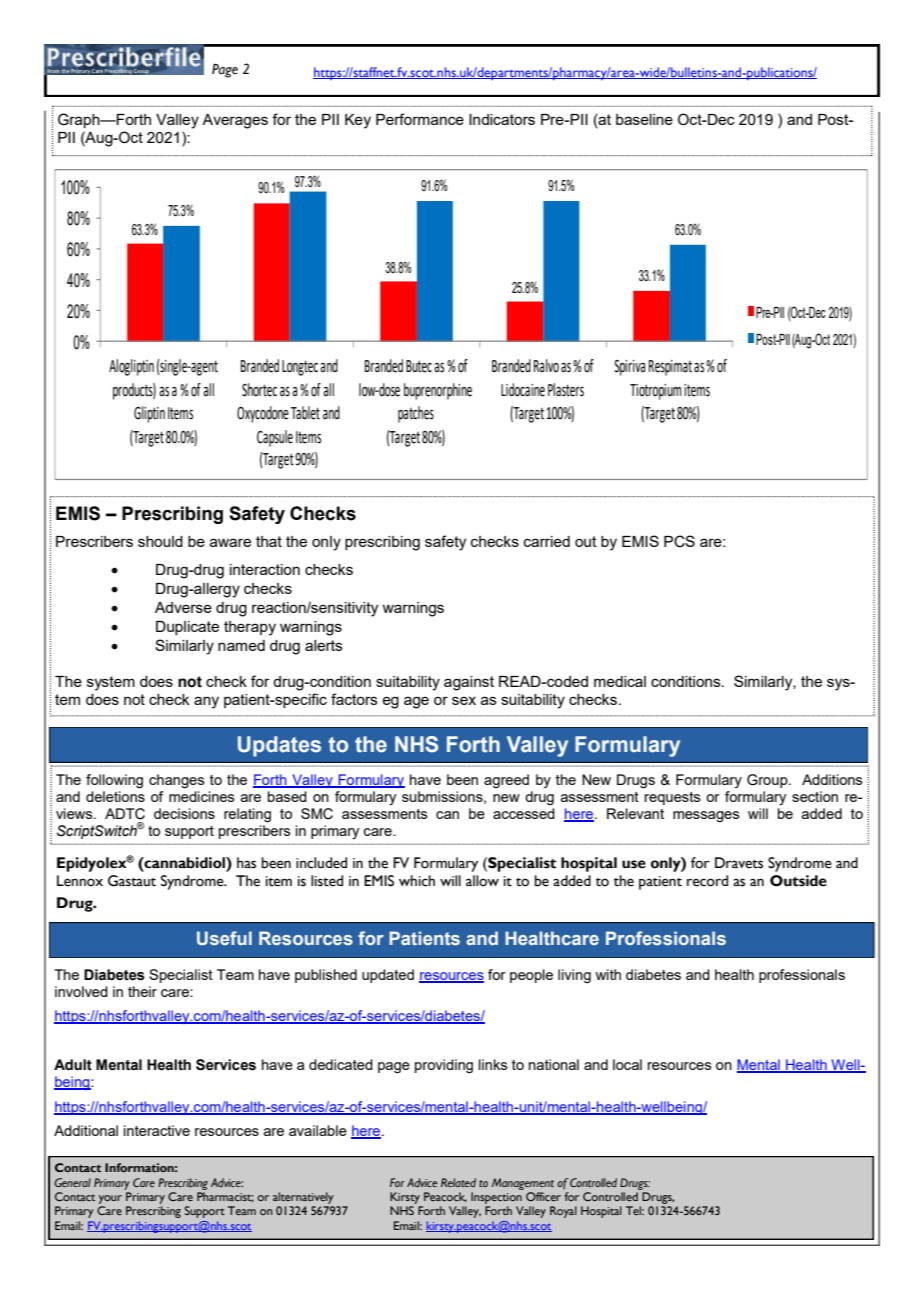 The image size is (924, 1308). I want to click on should, so click(160, 541).
